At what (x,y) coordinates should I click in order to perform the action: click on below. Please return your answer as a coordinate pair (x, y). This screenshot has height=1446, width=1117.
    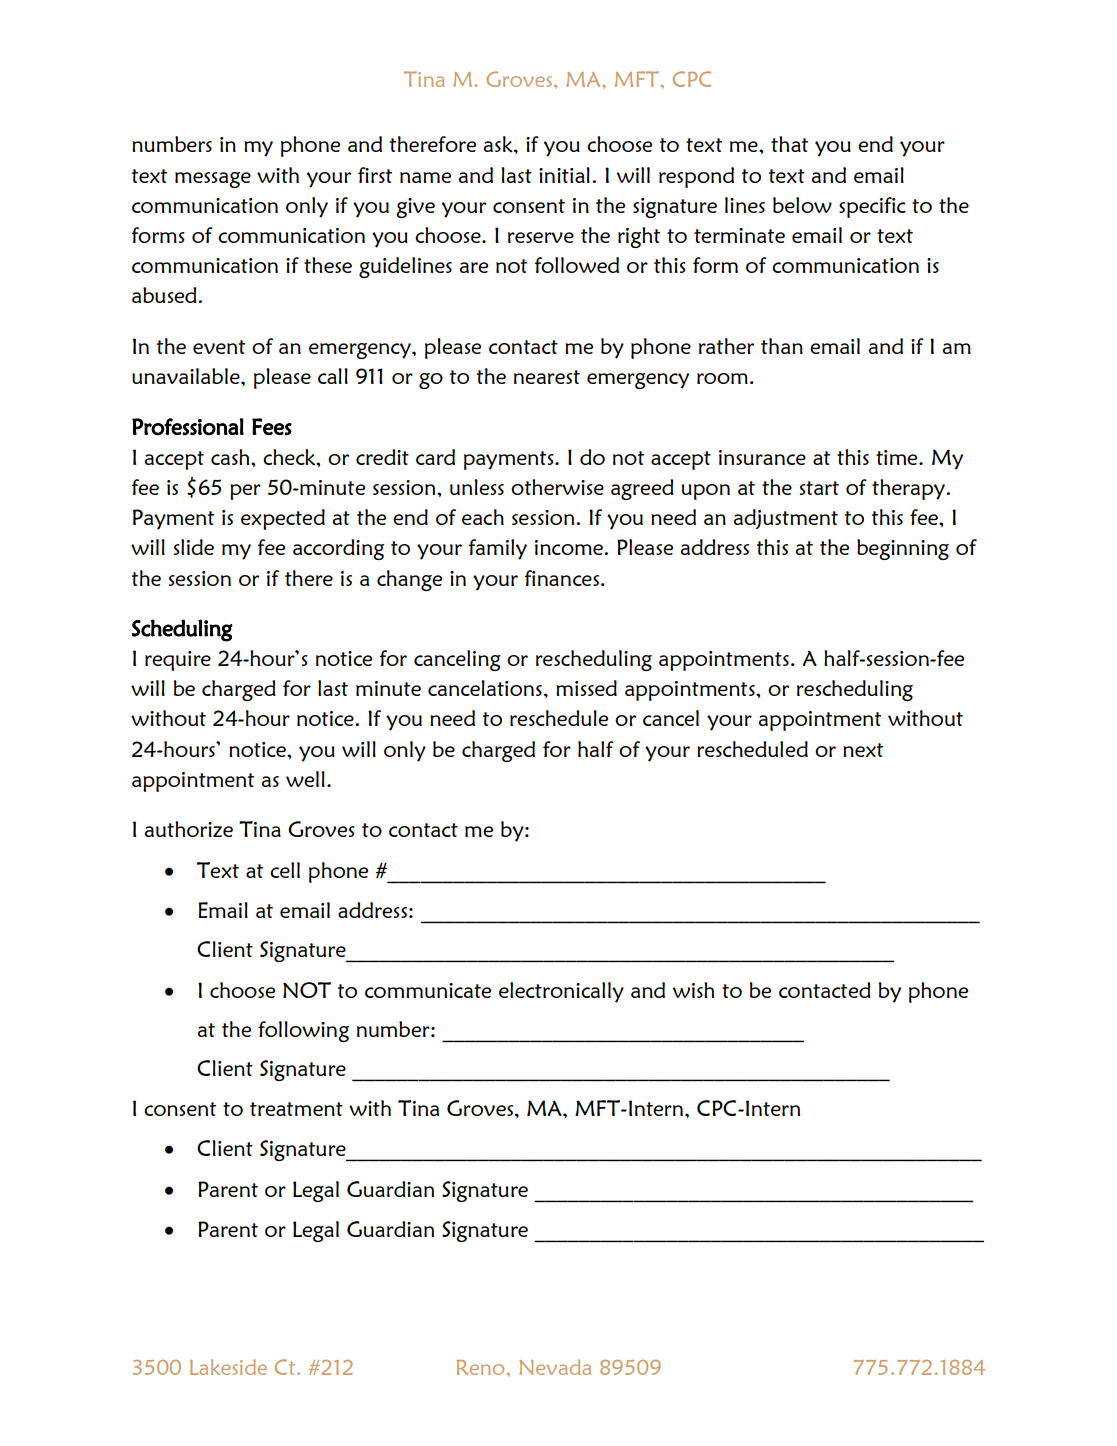
    Looking at the image, I should click on (802, 205).
